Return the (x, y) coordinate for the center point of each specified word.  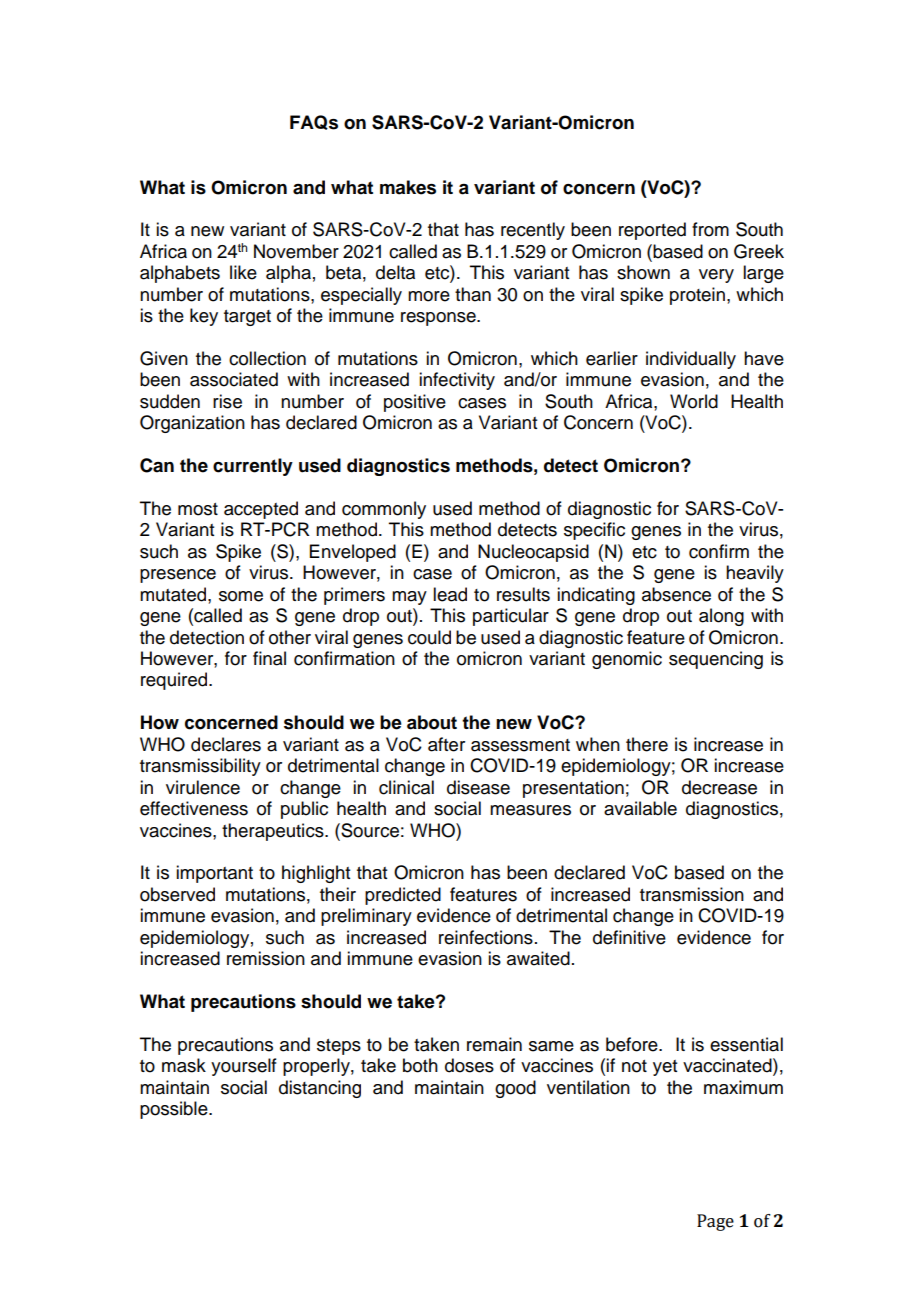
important (214, 874)
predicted (403, 896)
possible (175, 1110)
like (243, 272)
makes (408, 187)
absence (676, 594)
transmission (692, 894)
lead (450, 594)
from (710, 229)
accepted (261, 510)
